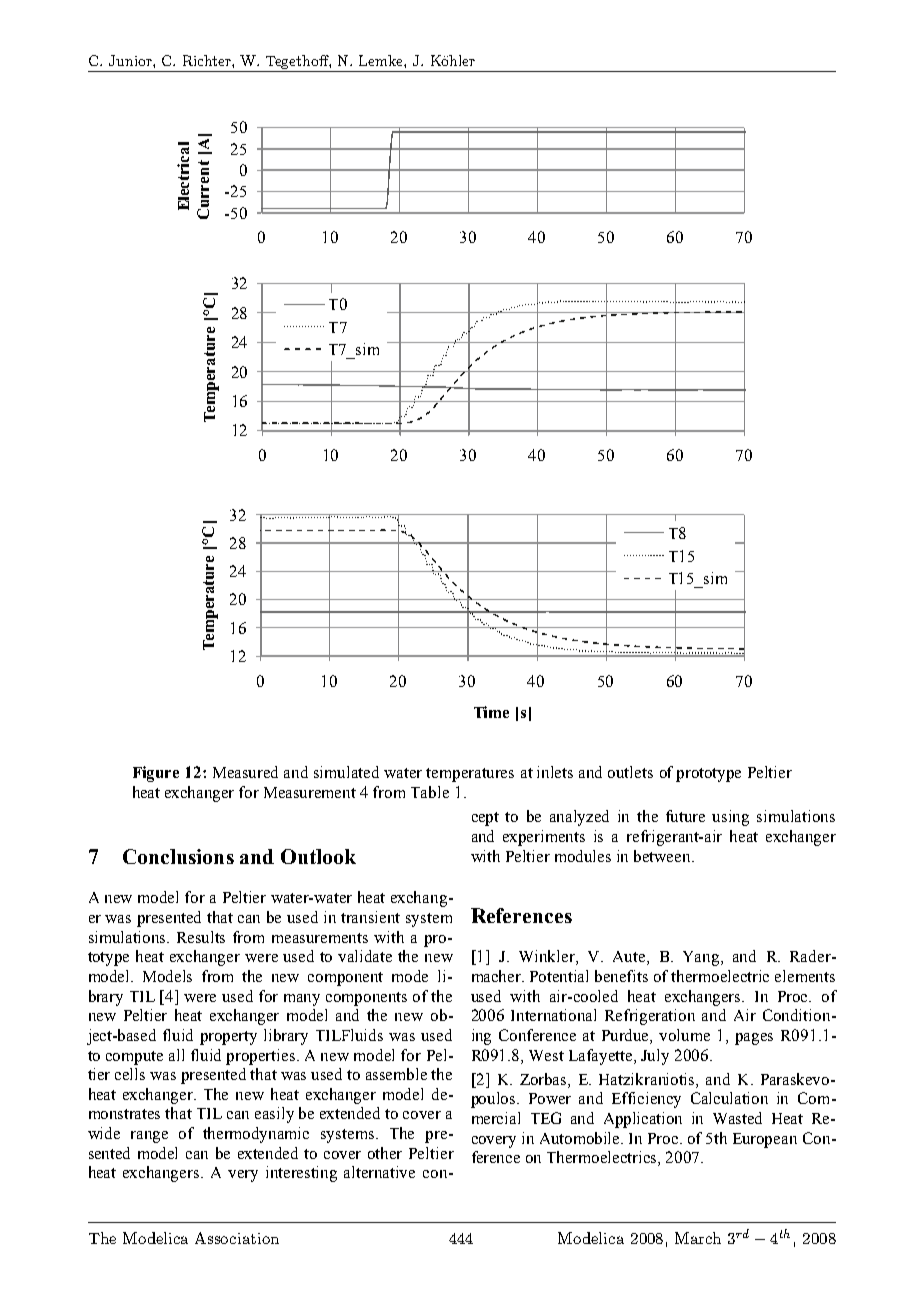 Image resolution: width=924 pixels, height=1308 pixels. I want to click on Table, so click(430, 792).
